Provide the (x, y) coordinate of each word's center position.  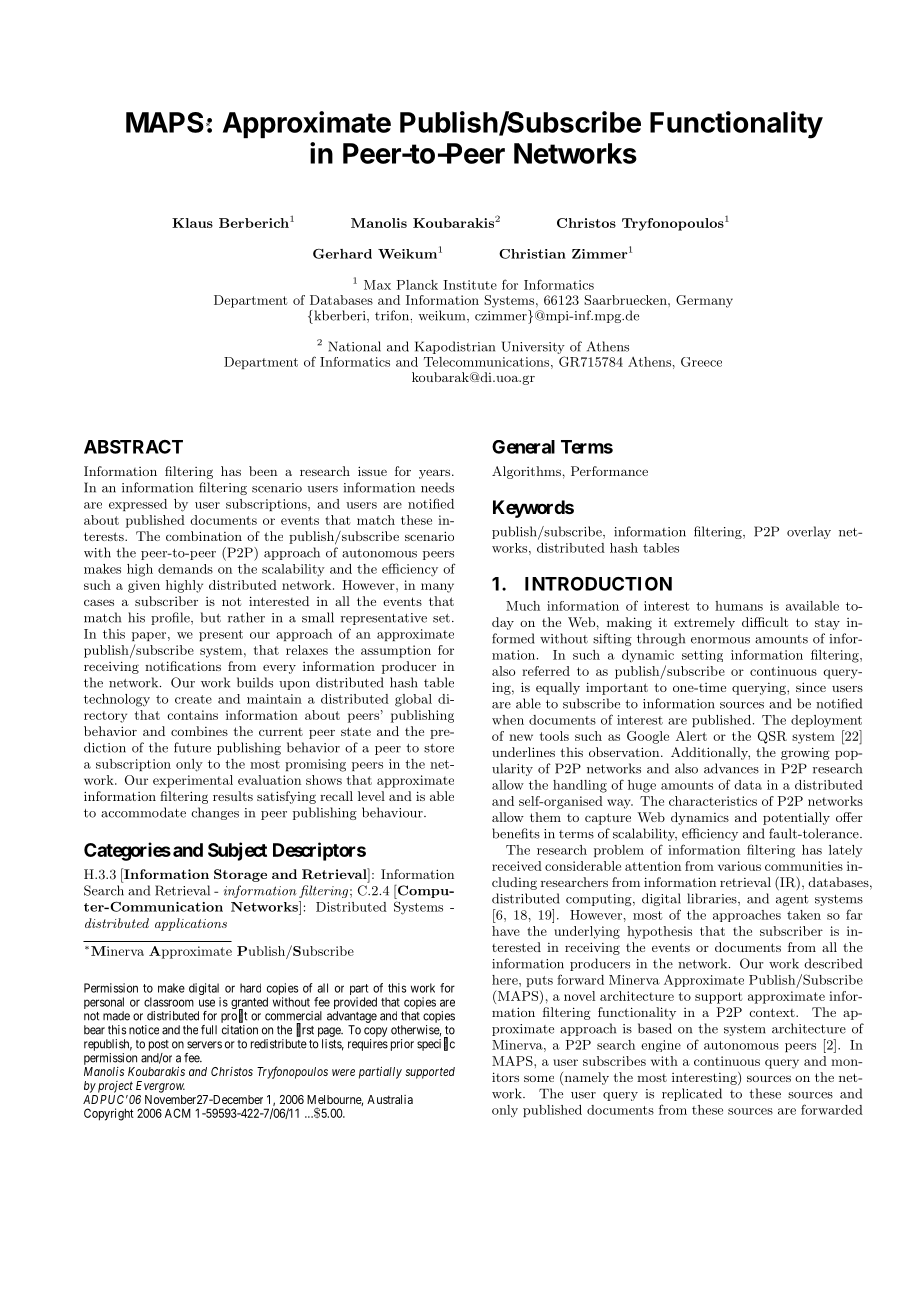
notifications (183, 666)
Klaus (192, 223)
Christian (532, 254)
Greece (701, 362)
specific (436, 1044)
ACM (178, 1113)
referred (546, 671)
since (811, 687)
